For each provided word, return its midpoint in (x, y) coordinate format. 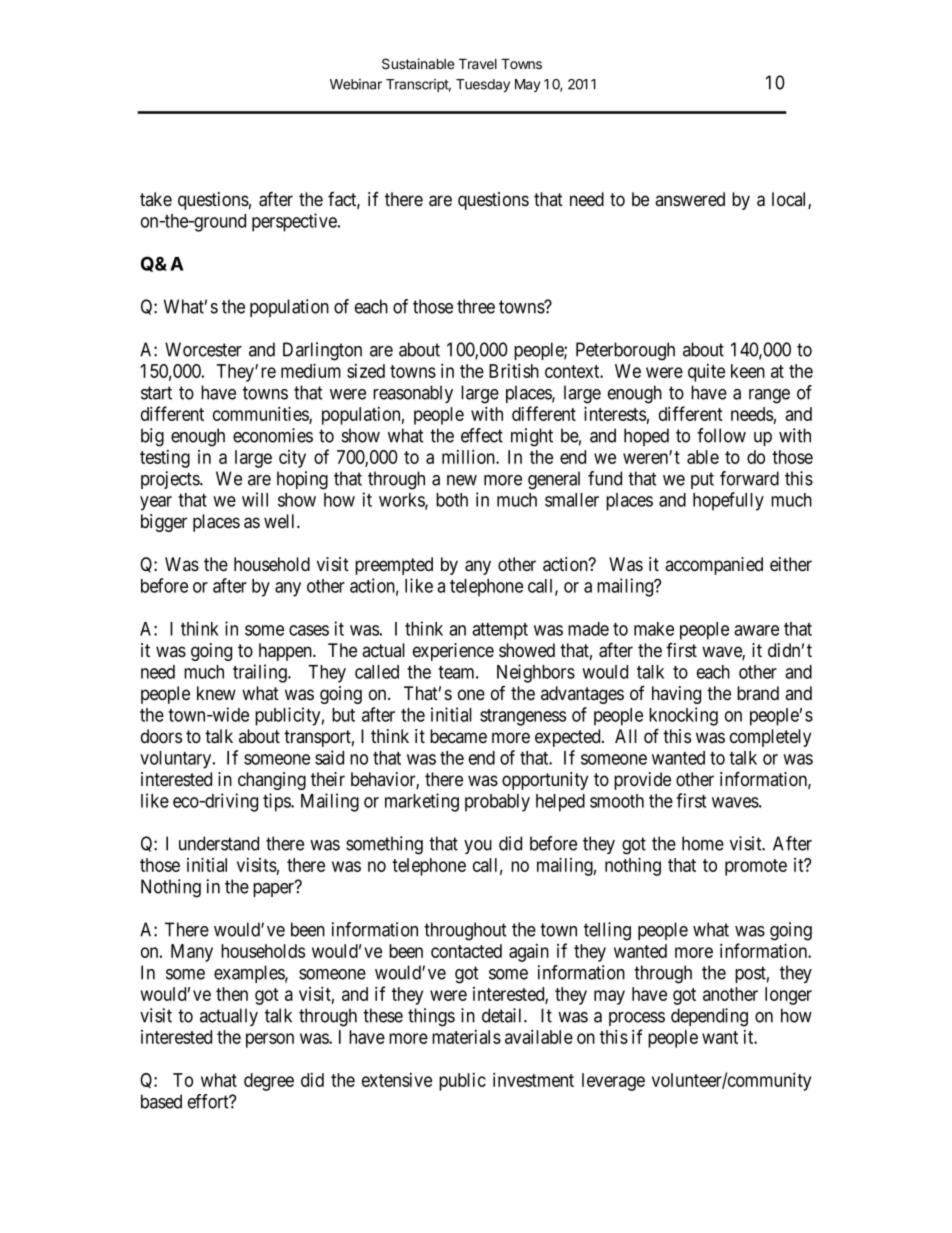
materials (466, 1037)
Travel (478, 63)
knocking (683, 716)
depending (709, 1017)
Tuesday (483, 85)
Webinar (356, 84)
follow (721, 435)
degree (269, 1082)
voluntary (177, 760)
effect (482, 435)
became (458, 736)
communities (261, 414)
